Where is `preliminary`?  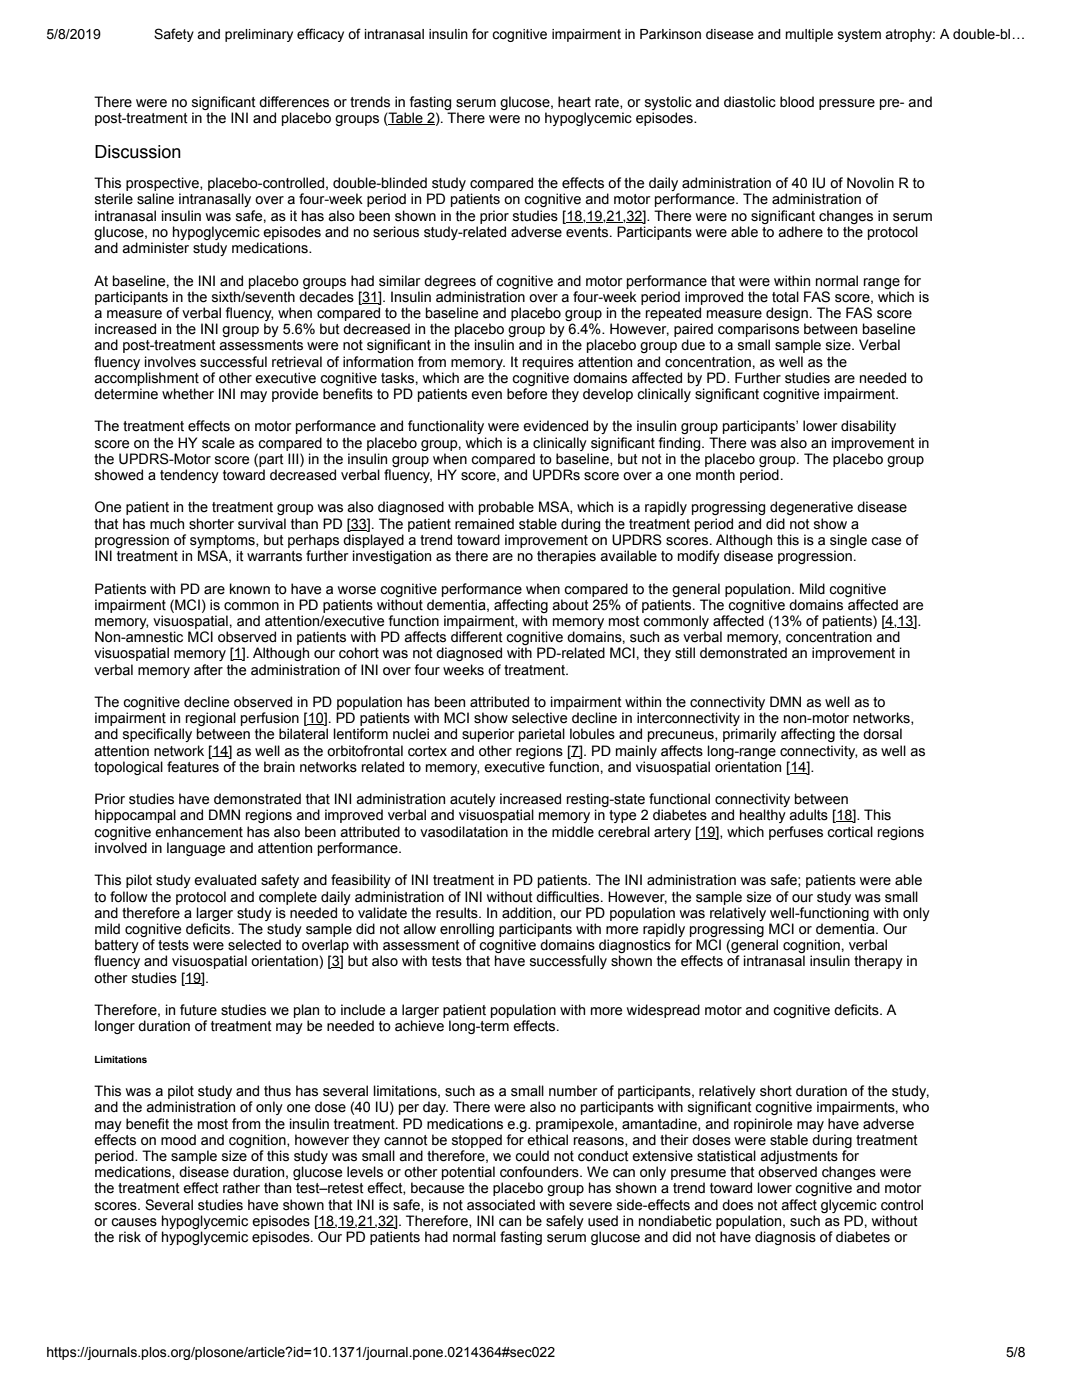
preliminary is located at coordinates (259, 35).
